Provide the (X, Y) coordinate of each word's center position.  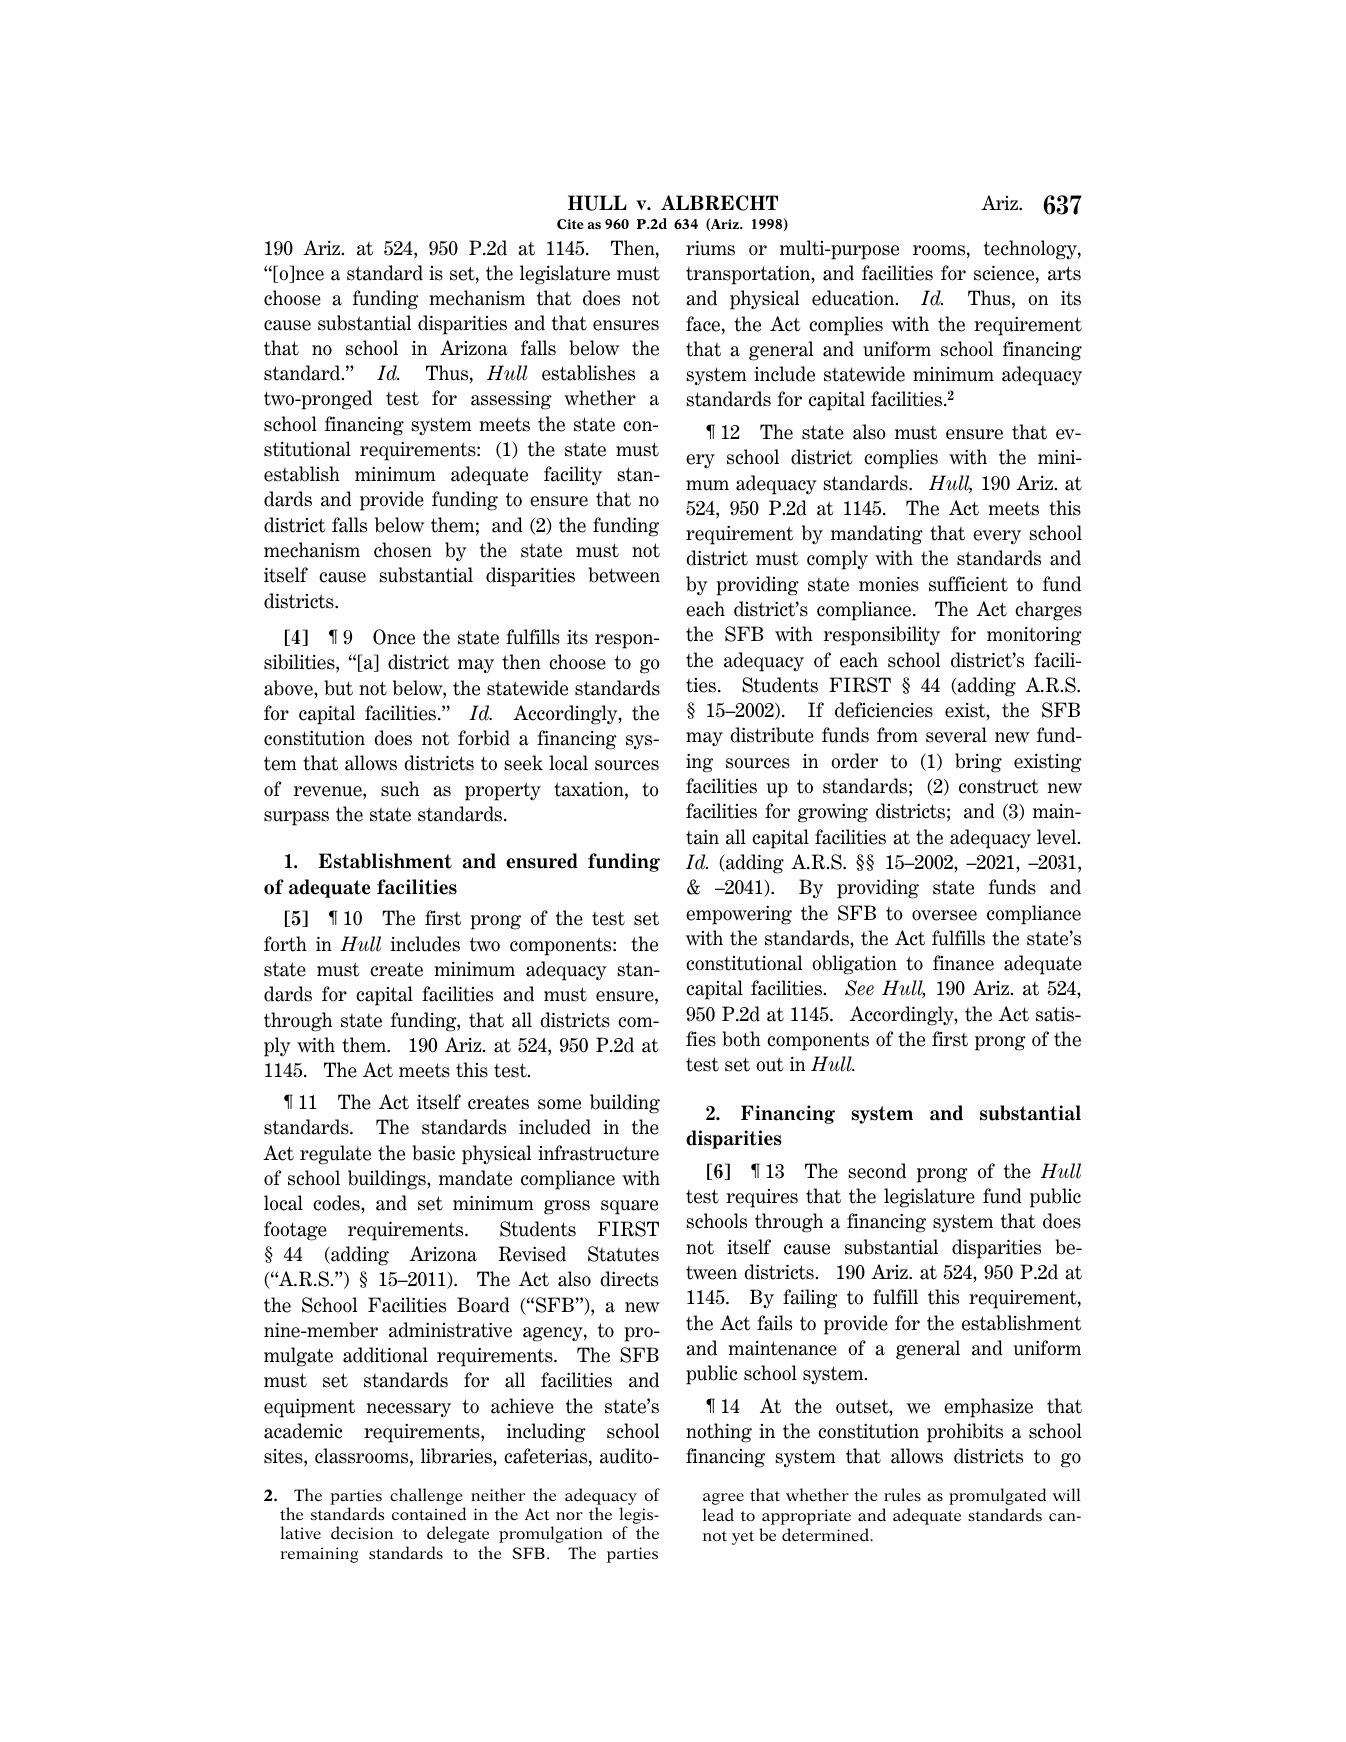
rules (902, 1494)
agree (723, 1499)
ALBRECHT (719, 203)
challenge (426, 1496)
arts (1064, 273)
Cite (570, 224)
